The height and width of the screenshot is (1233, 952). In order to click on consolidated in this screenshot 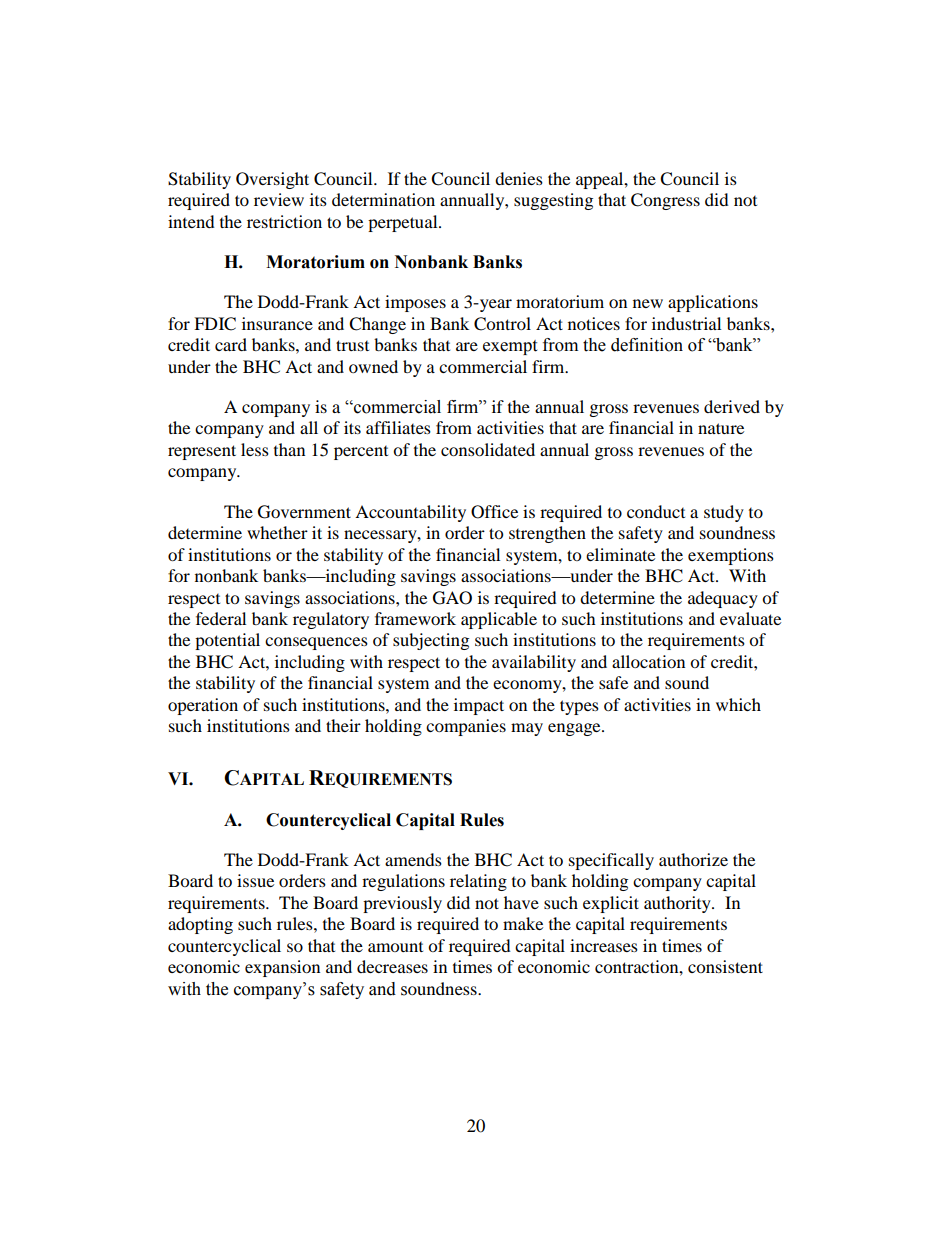, I will do `click(488, 449)`.
